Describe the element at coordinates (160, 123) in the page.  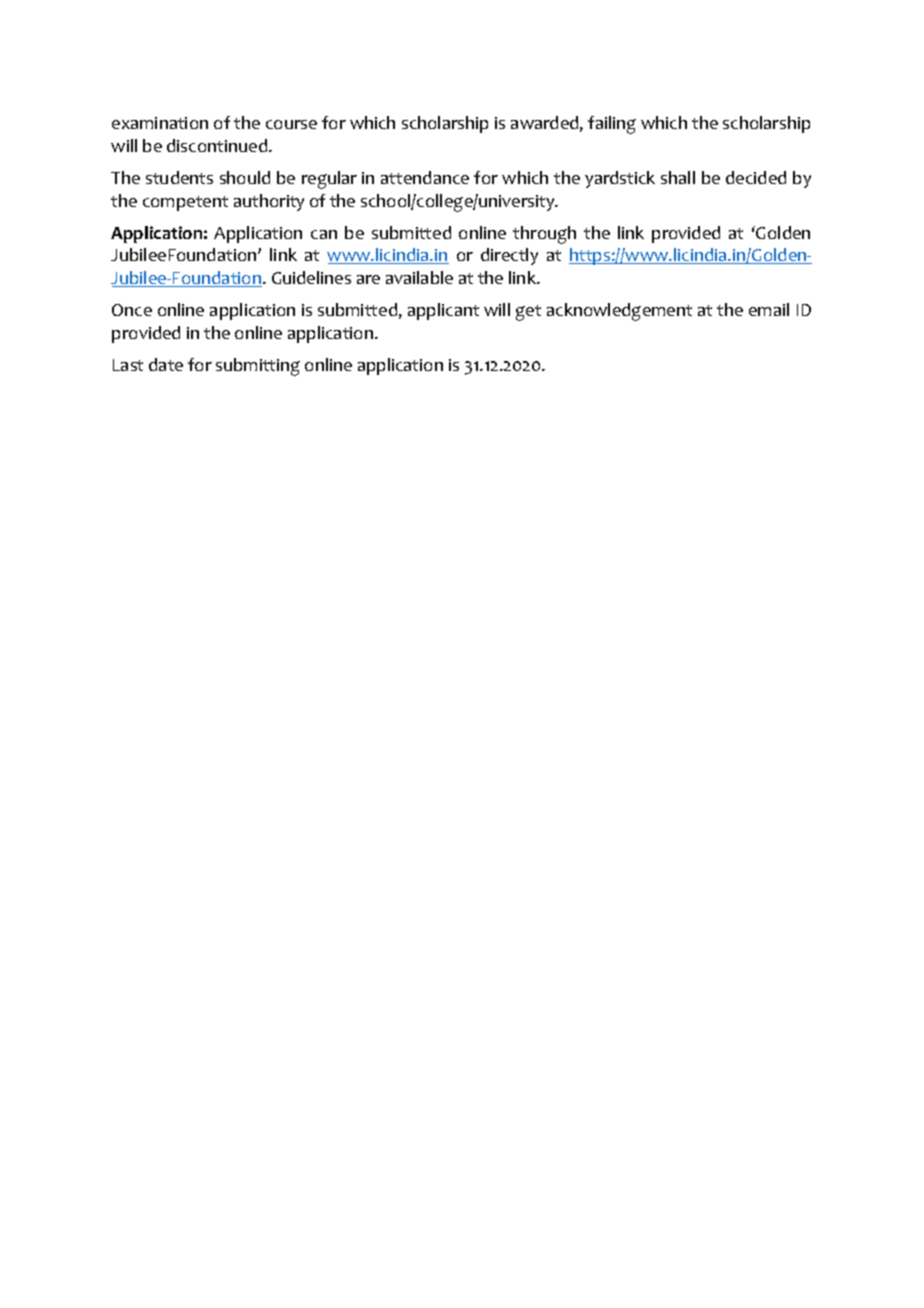
I see `examination` at that location.
